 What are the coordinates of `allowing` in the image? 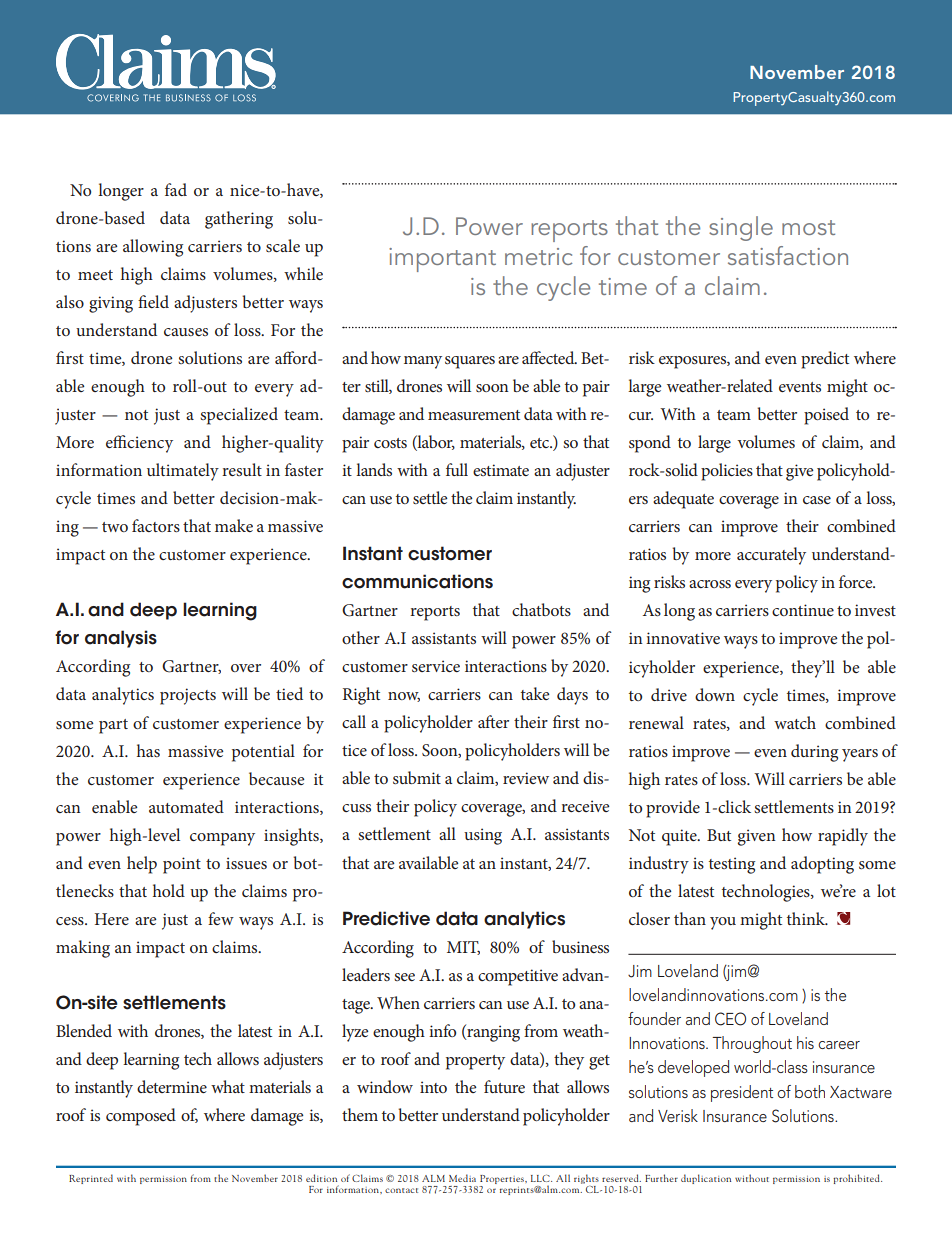 It's located at (153, 248).
